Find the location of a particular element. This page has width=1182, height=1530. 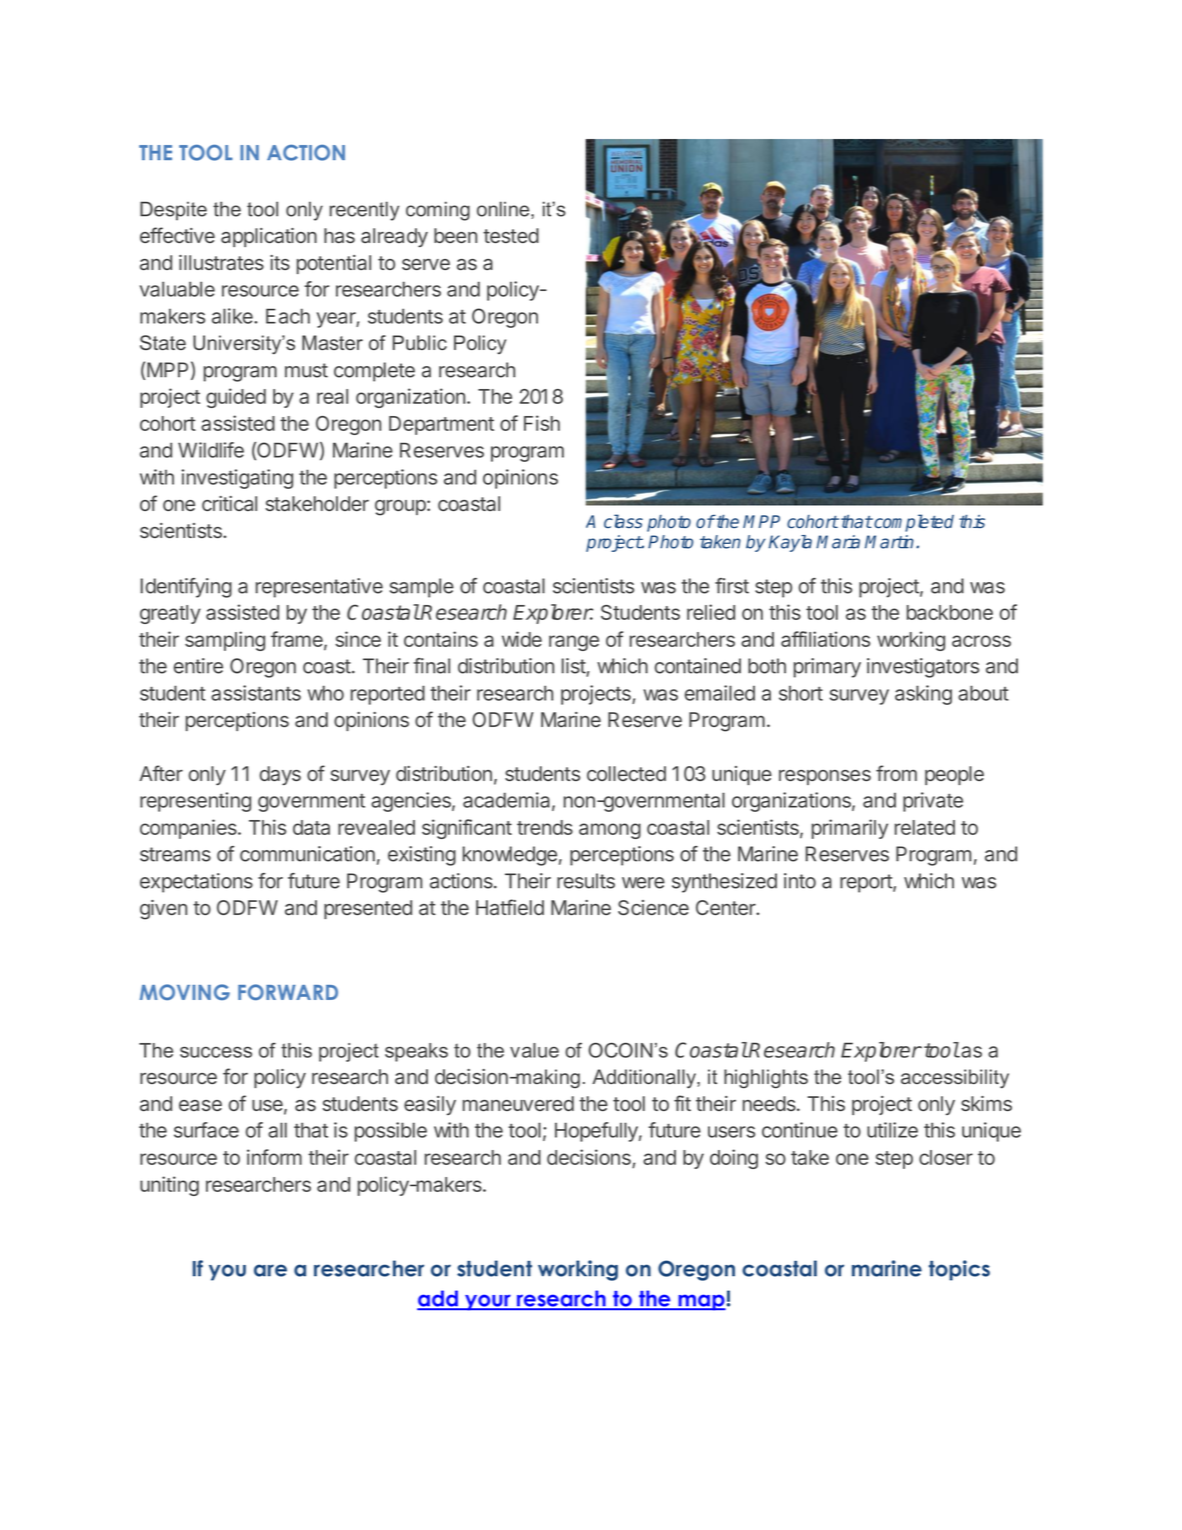

your is located at coordinates (488, 1302).
